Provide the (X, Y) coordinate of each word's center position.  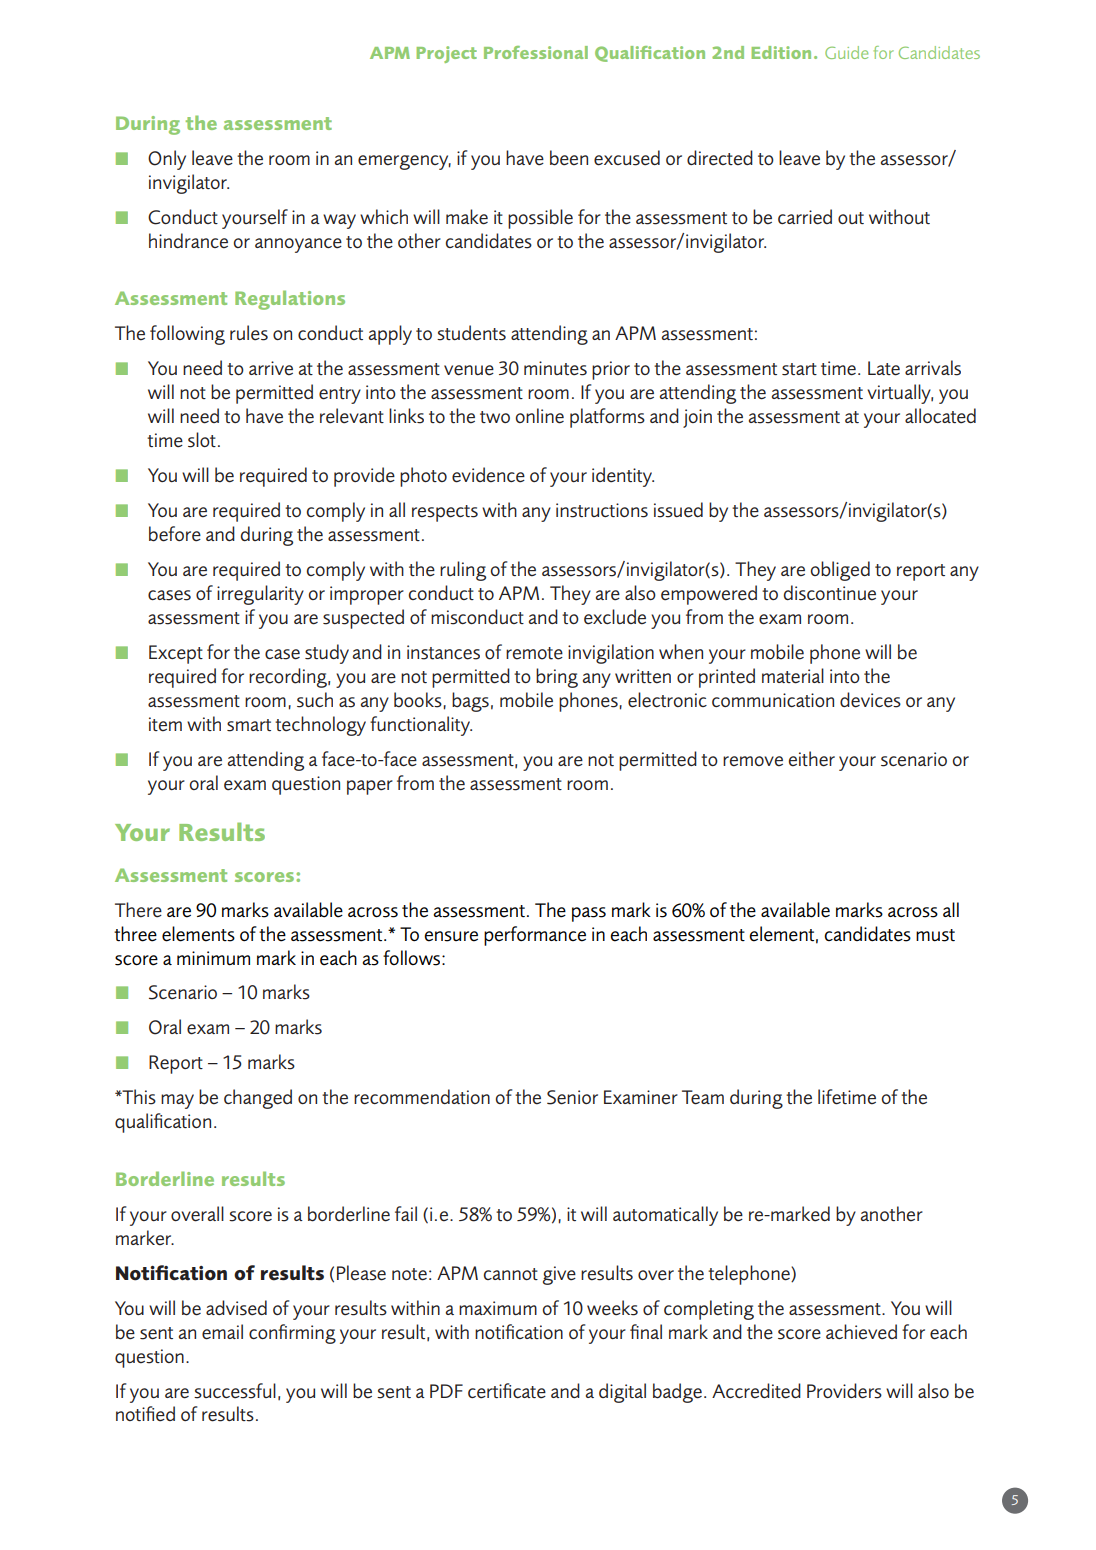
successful (235, 1391)
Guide (846, 52)
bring (557, 678)
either (812, 759)
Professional (536, 52)
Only (167, 160)
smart (249, 725)
